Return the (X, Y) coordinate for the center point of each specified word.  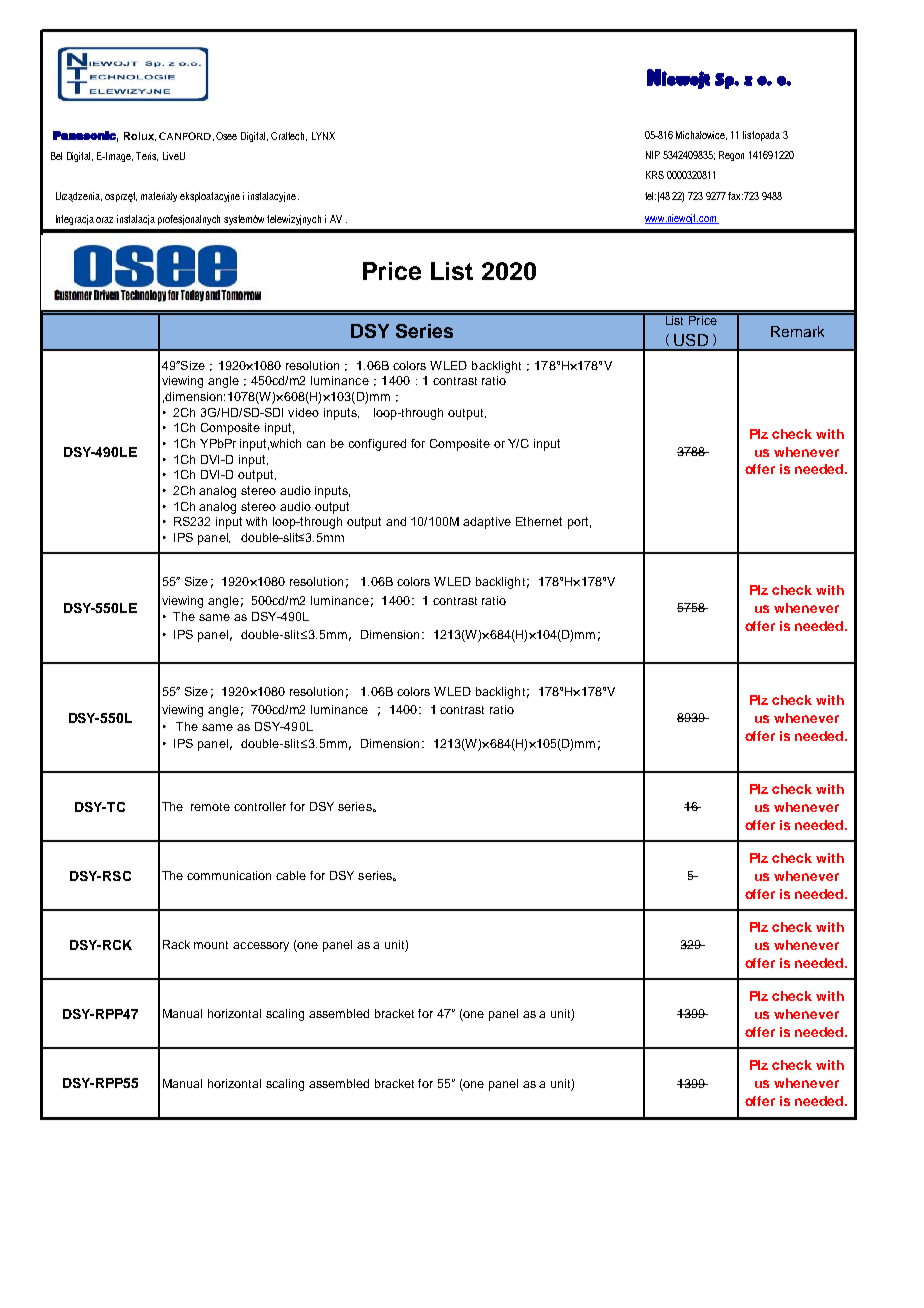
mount (211, 945)
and (396, 521)
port (579, 523)
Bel (56, 156)
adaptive (487, 523)
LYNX (323, 136)
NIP (653, 155)
